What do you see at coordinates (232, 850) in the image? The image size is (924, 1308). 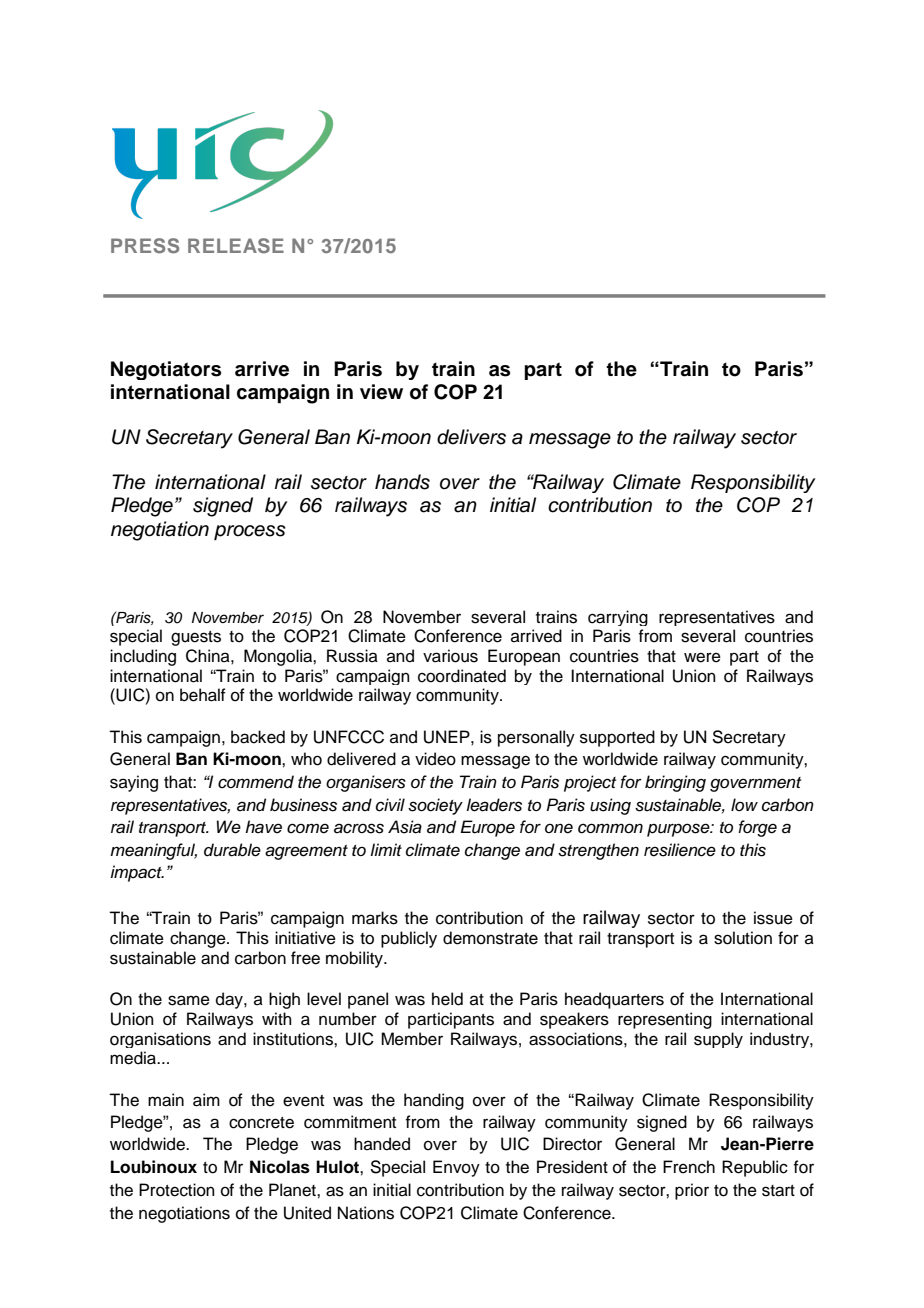 I see `durable` at bounding box center [232, 850].
